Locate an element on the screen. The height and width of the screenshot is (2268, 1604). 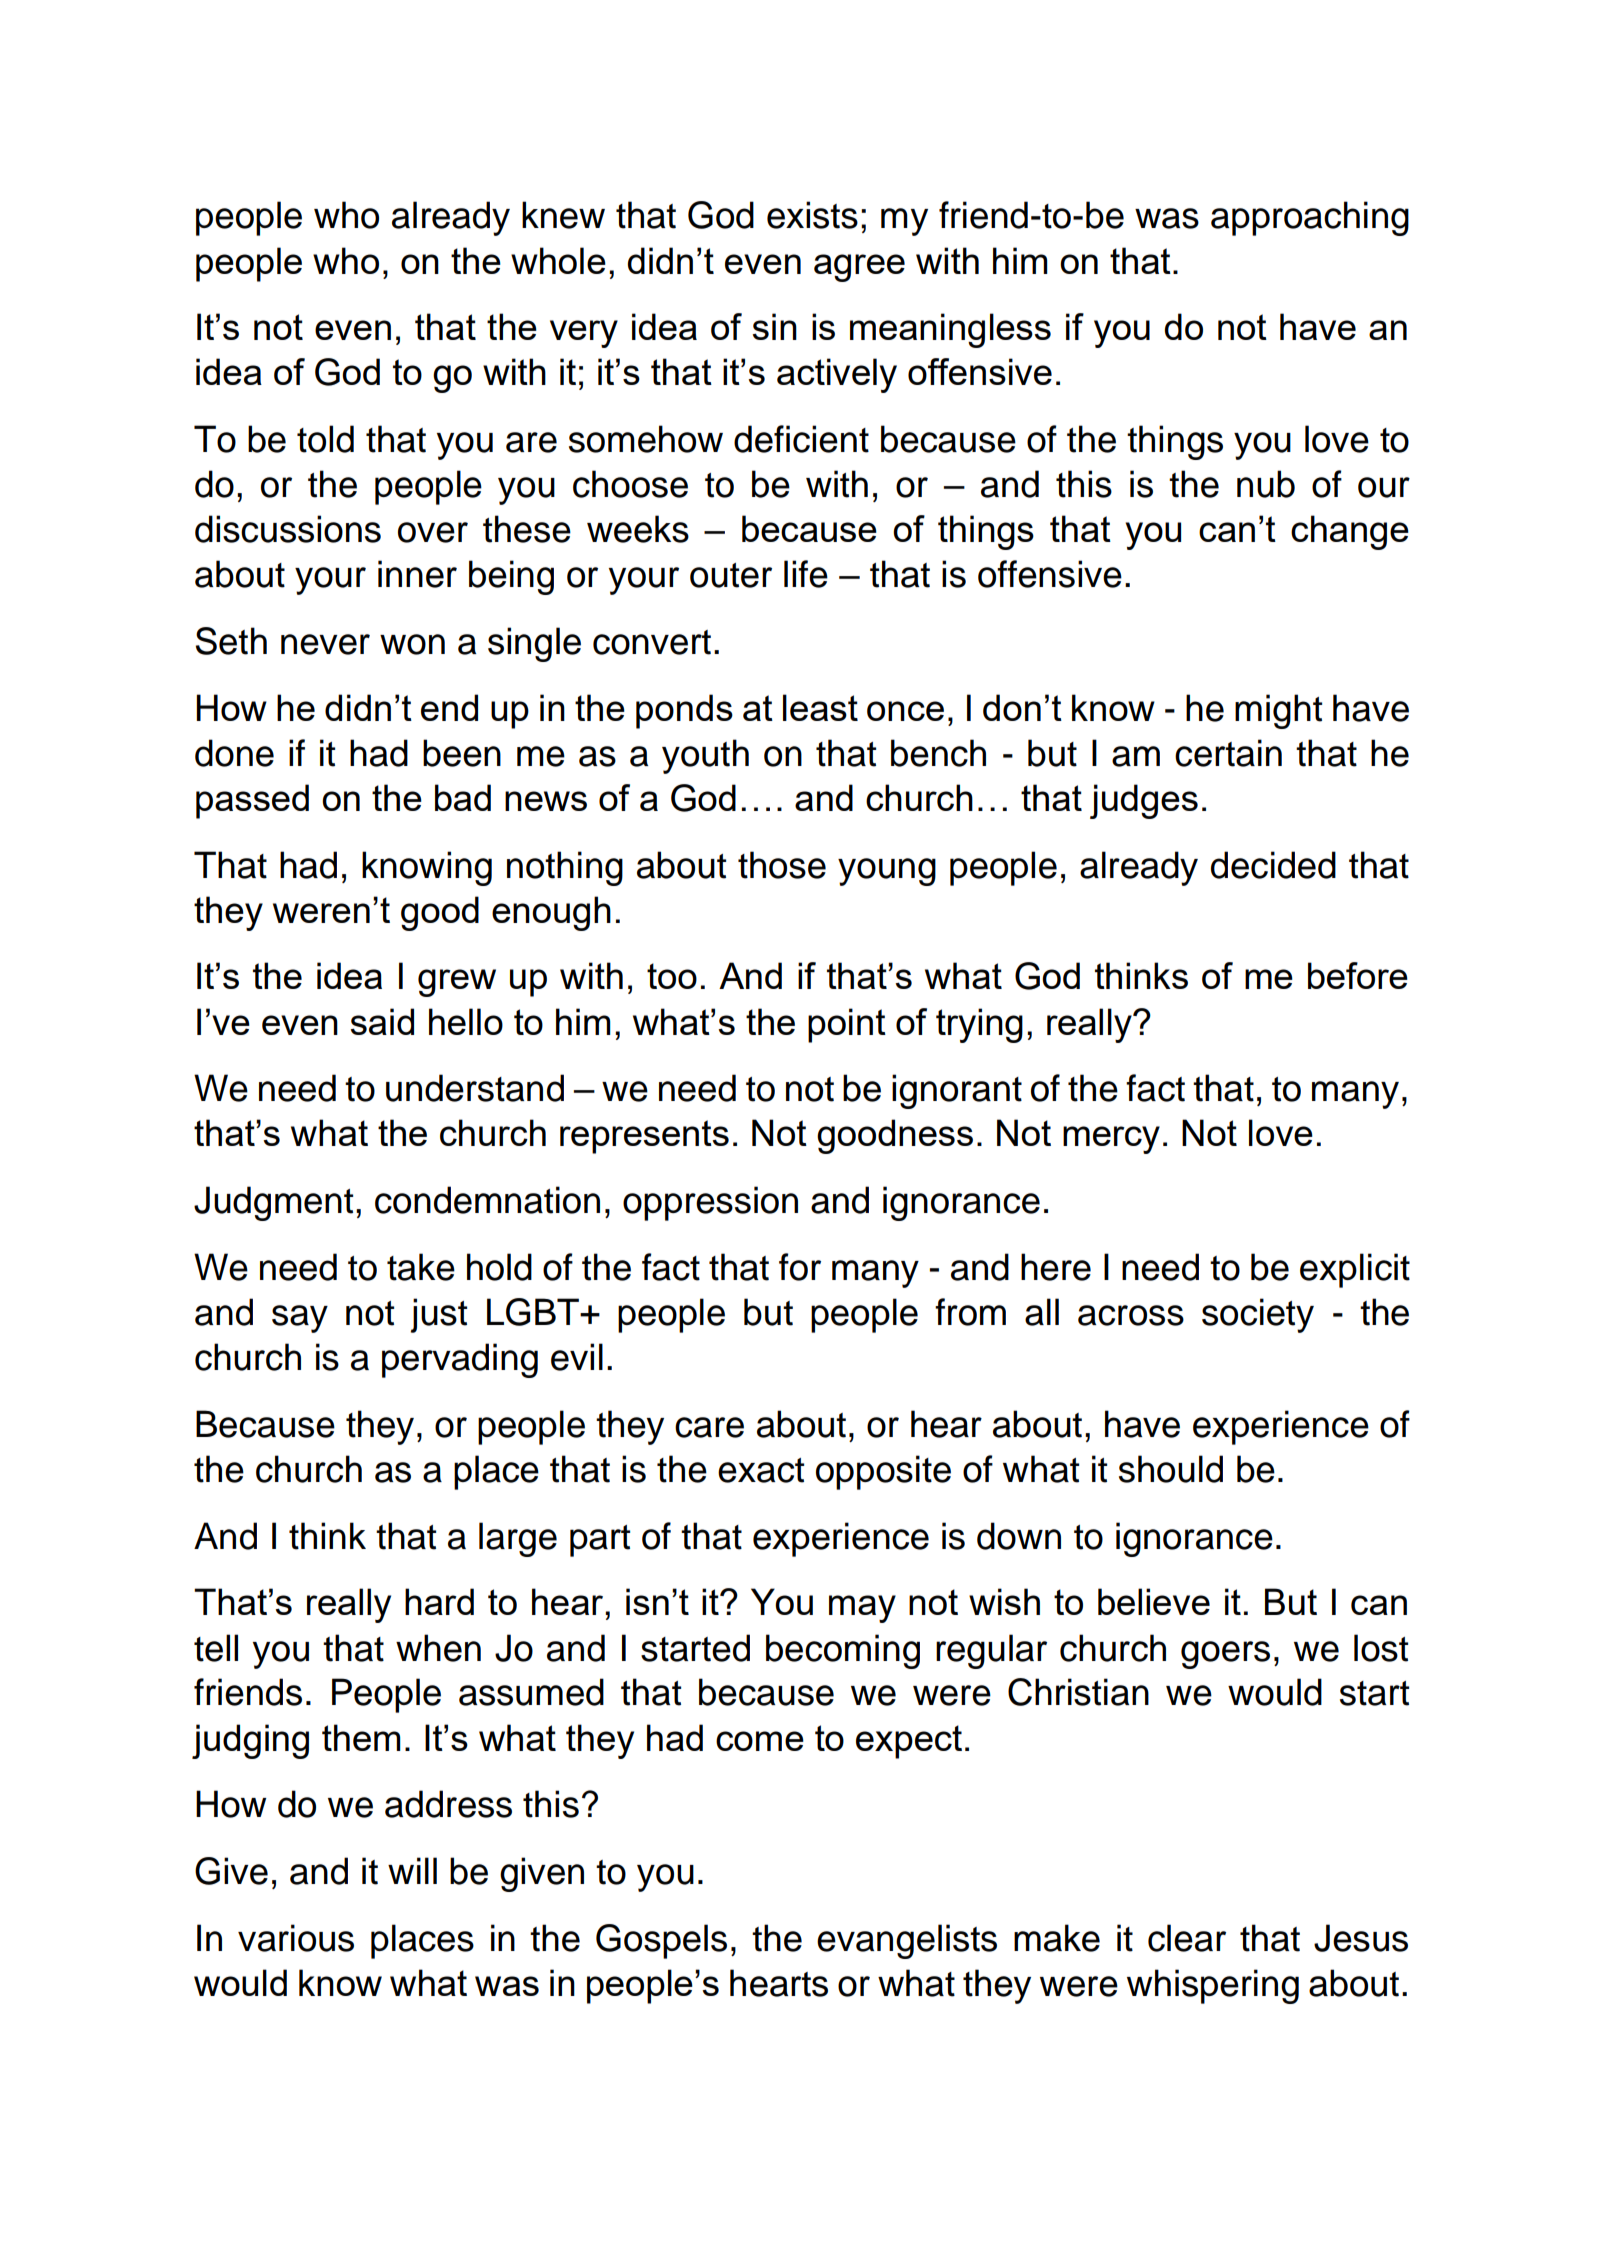
agree is located at coordinates (859, 268).
